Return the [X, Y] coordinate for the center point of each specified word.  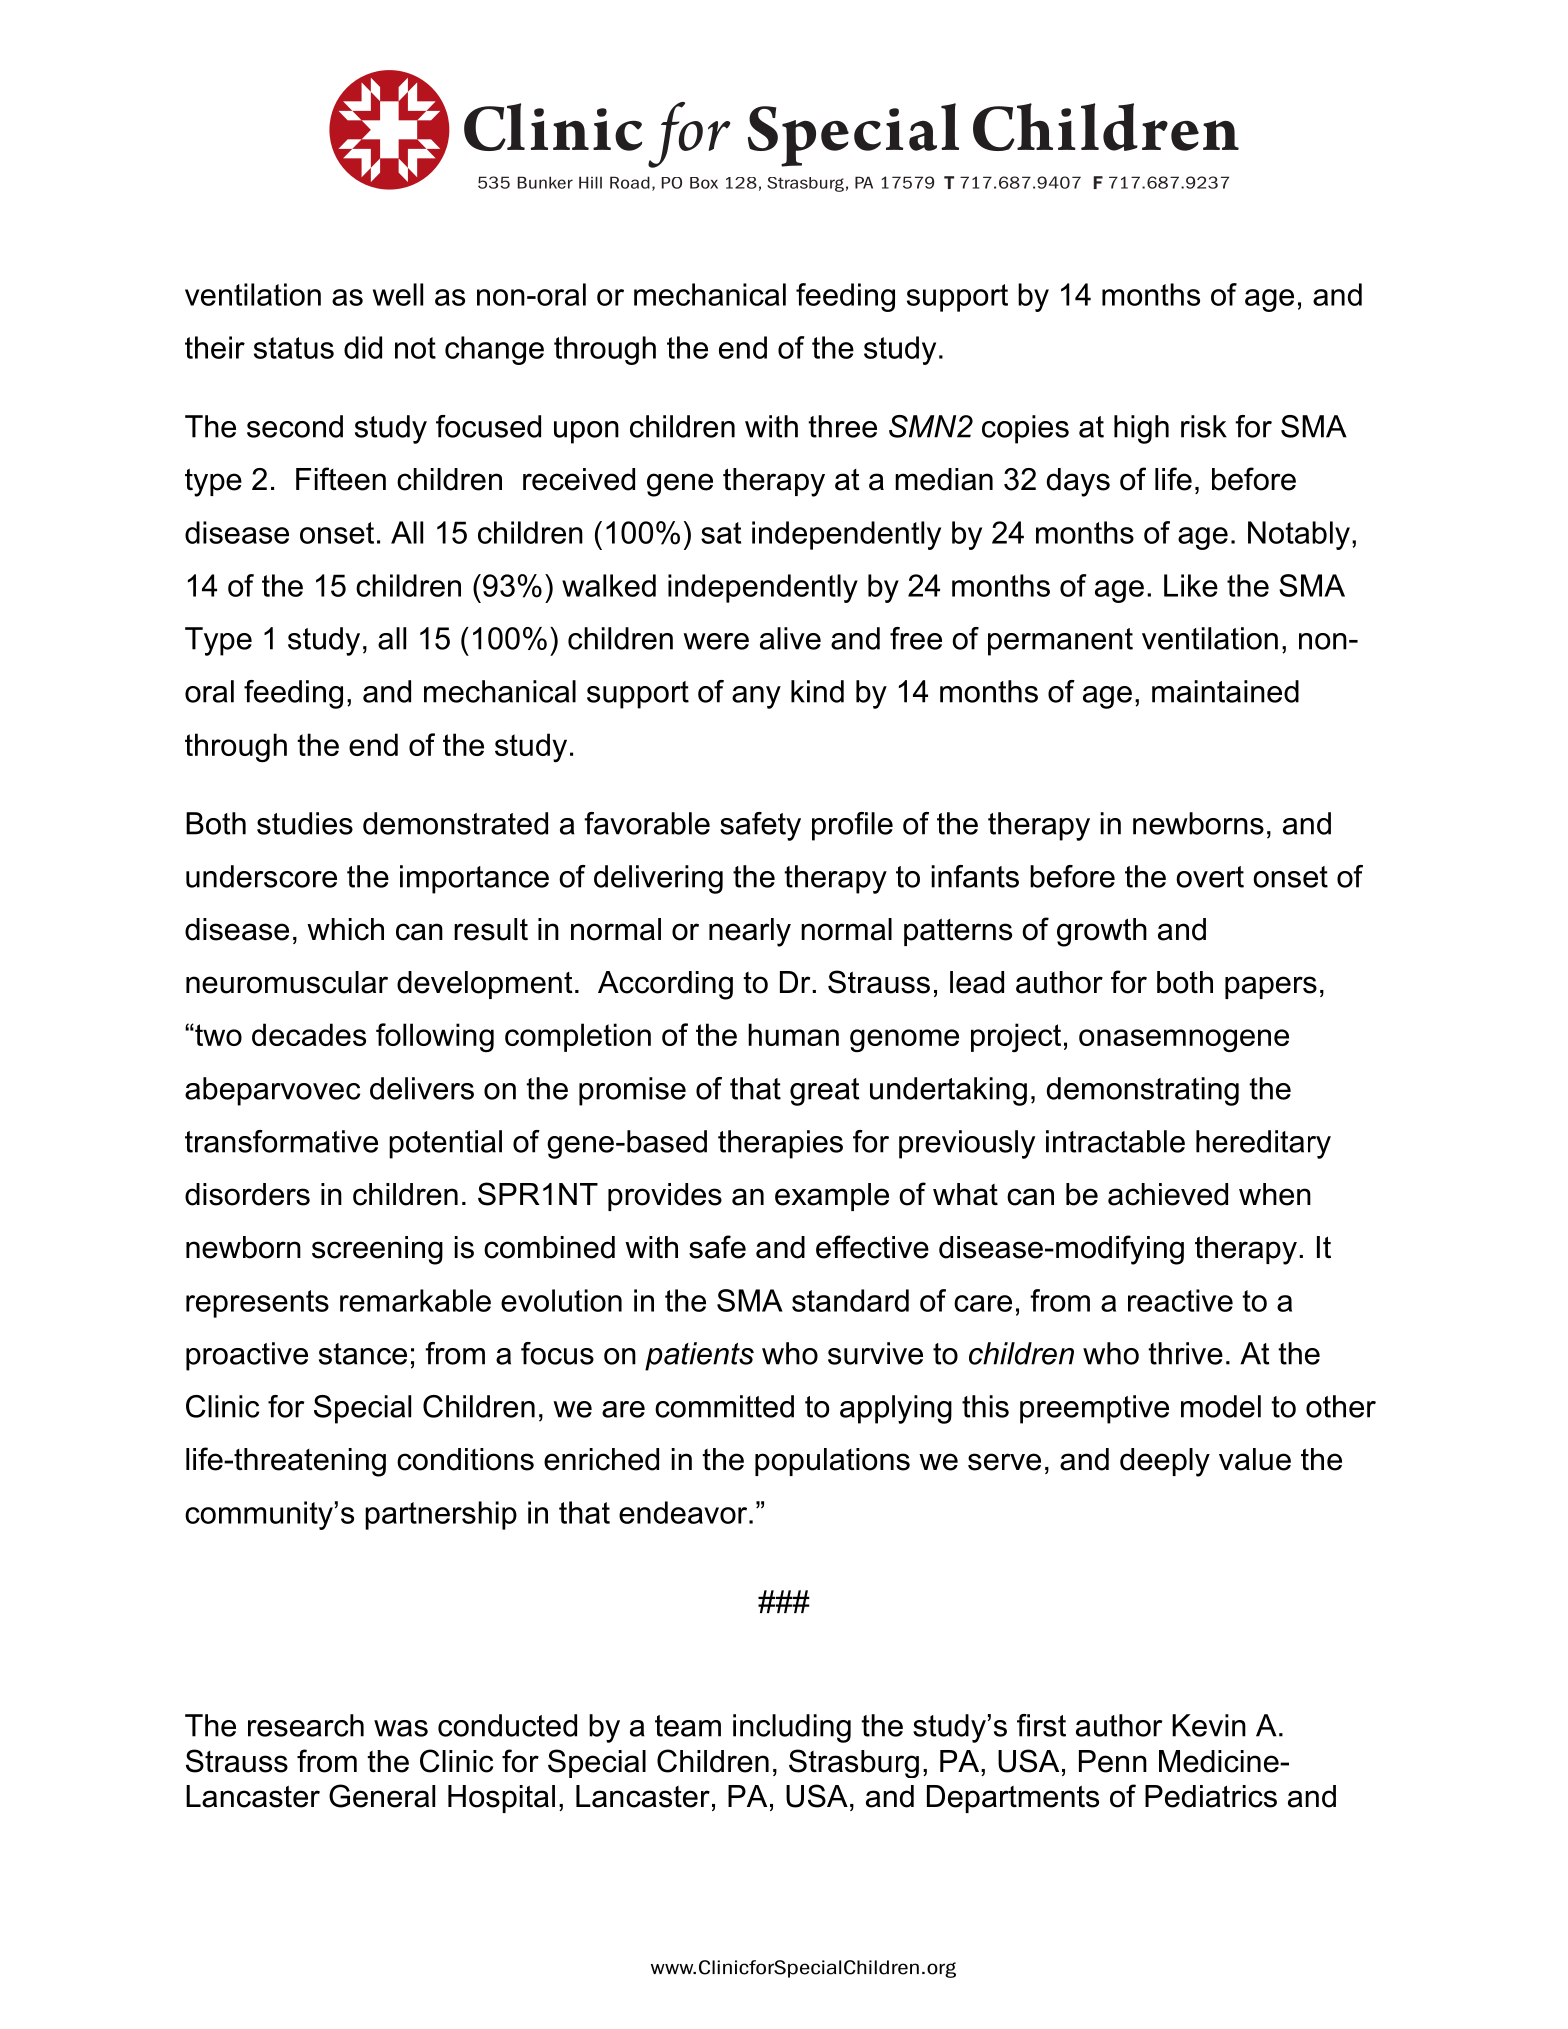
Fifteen [341, 479]
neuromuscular [287, 982]
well [398, 294]
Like [1191, 585]
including [792, 1728]
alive [790, 638]
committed [724, 1406]
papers [1271, 987]
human [793, 1034]
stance [363, 1354]
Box [704, 183]
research [306, 1725]
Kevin [1209, 1725]
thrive [1185, 1353]
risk [1204, 426]
